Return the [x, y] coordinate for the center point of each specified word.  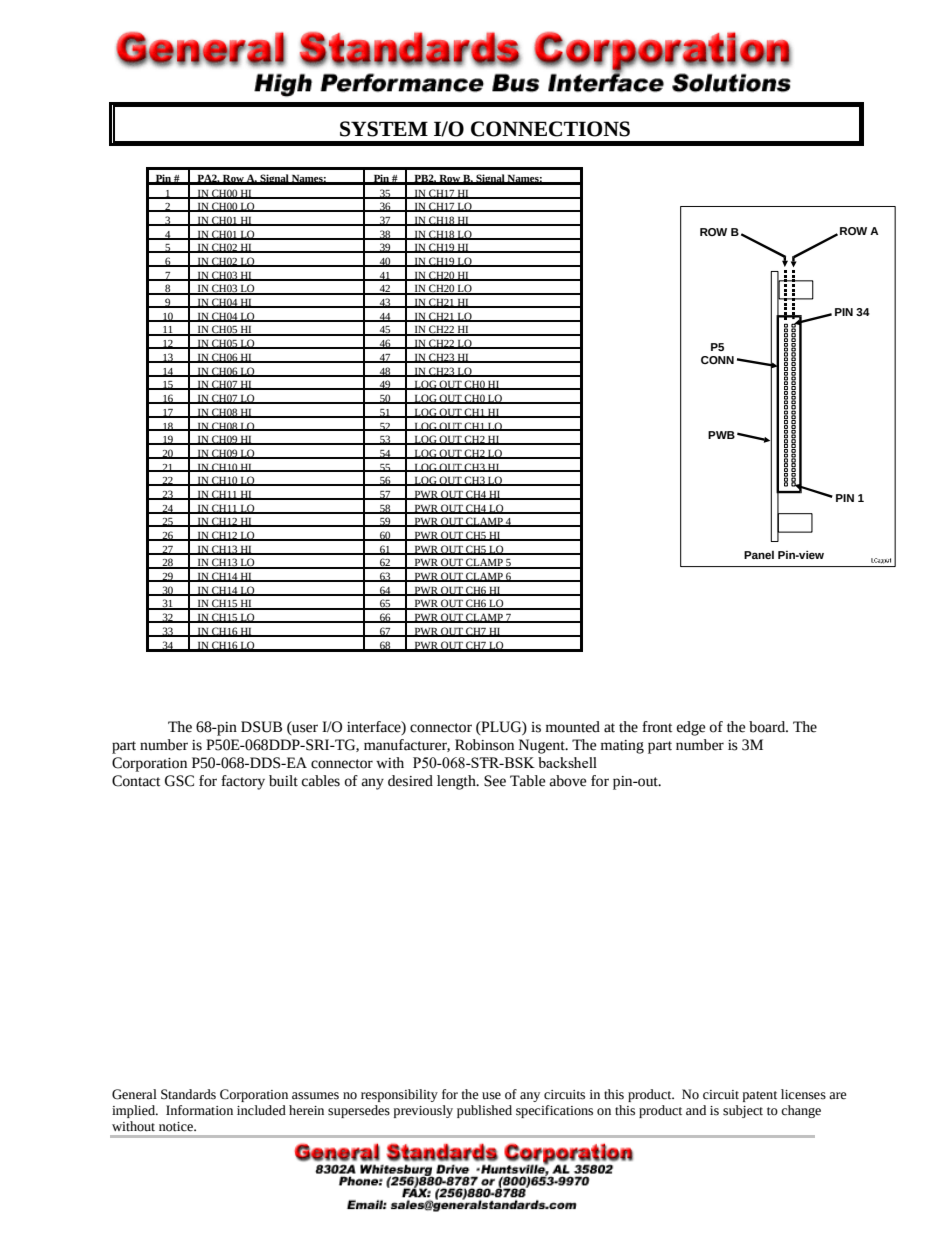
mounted [573, 727]
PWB [721, 435]
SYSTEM [384, 129]
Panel [759, 555]
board [768, 727]
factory [243, 782]
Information [199, 1110]
